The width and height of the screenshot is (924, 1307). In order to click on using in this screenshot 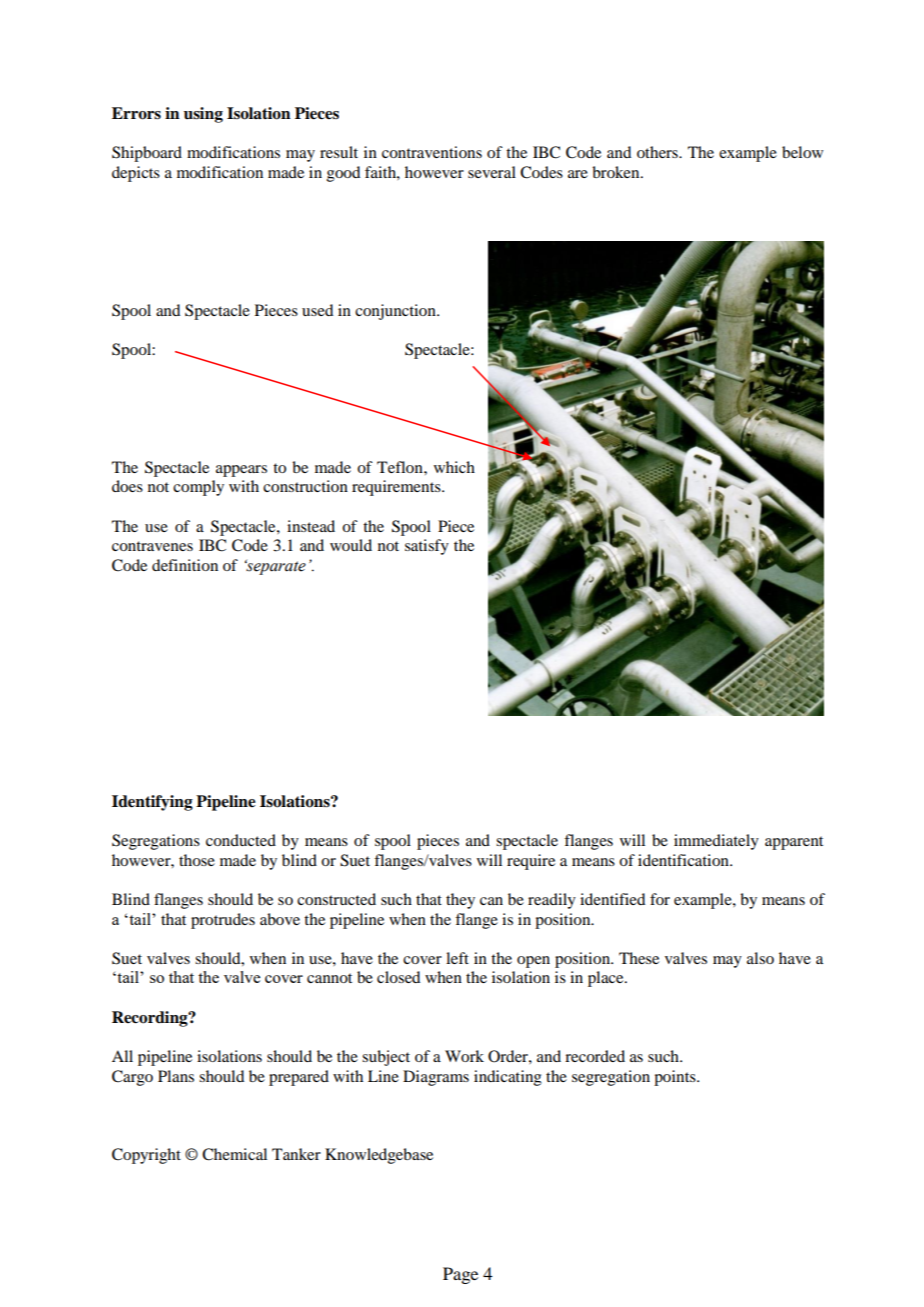, I will do `click(203, 115)`.
